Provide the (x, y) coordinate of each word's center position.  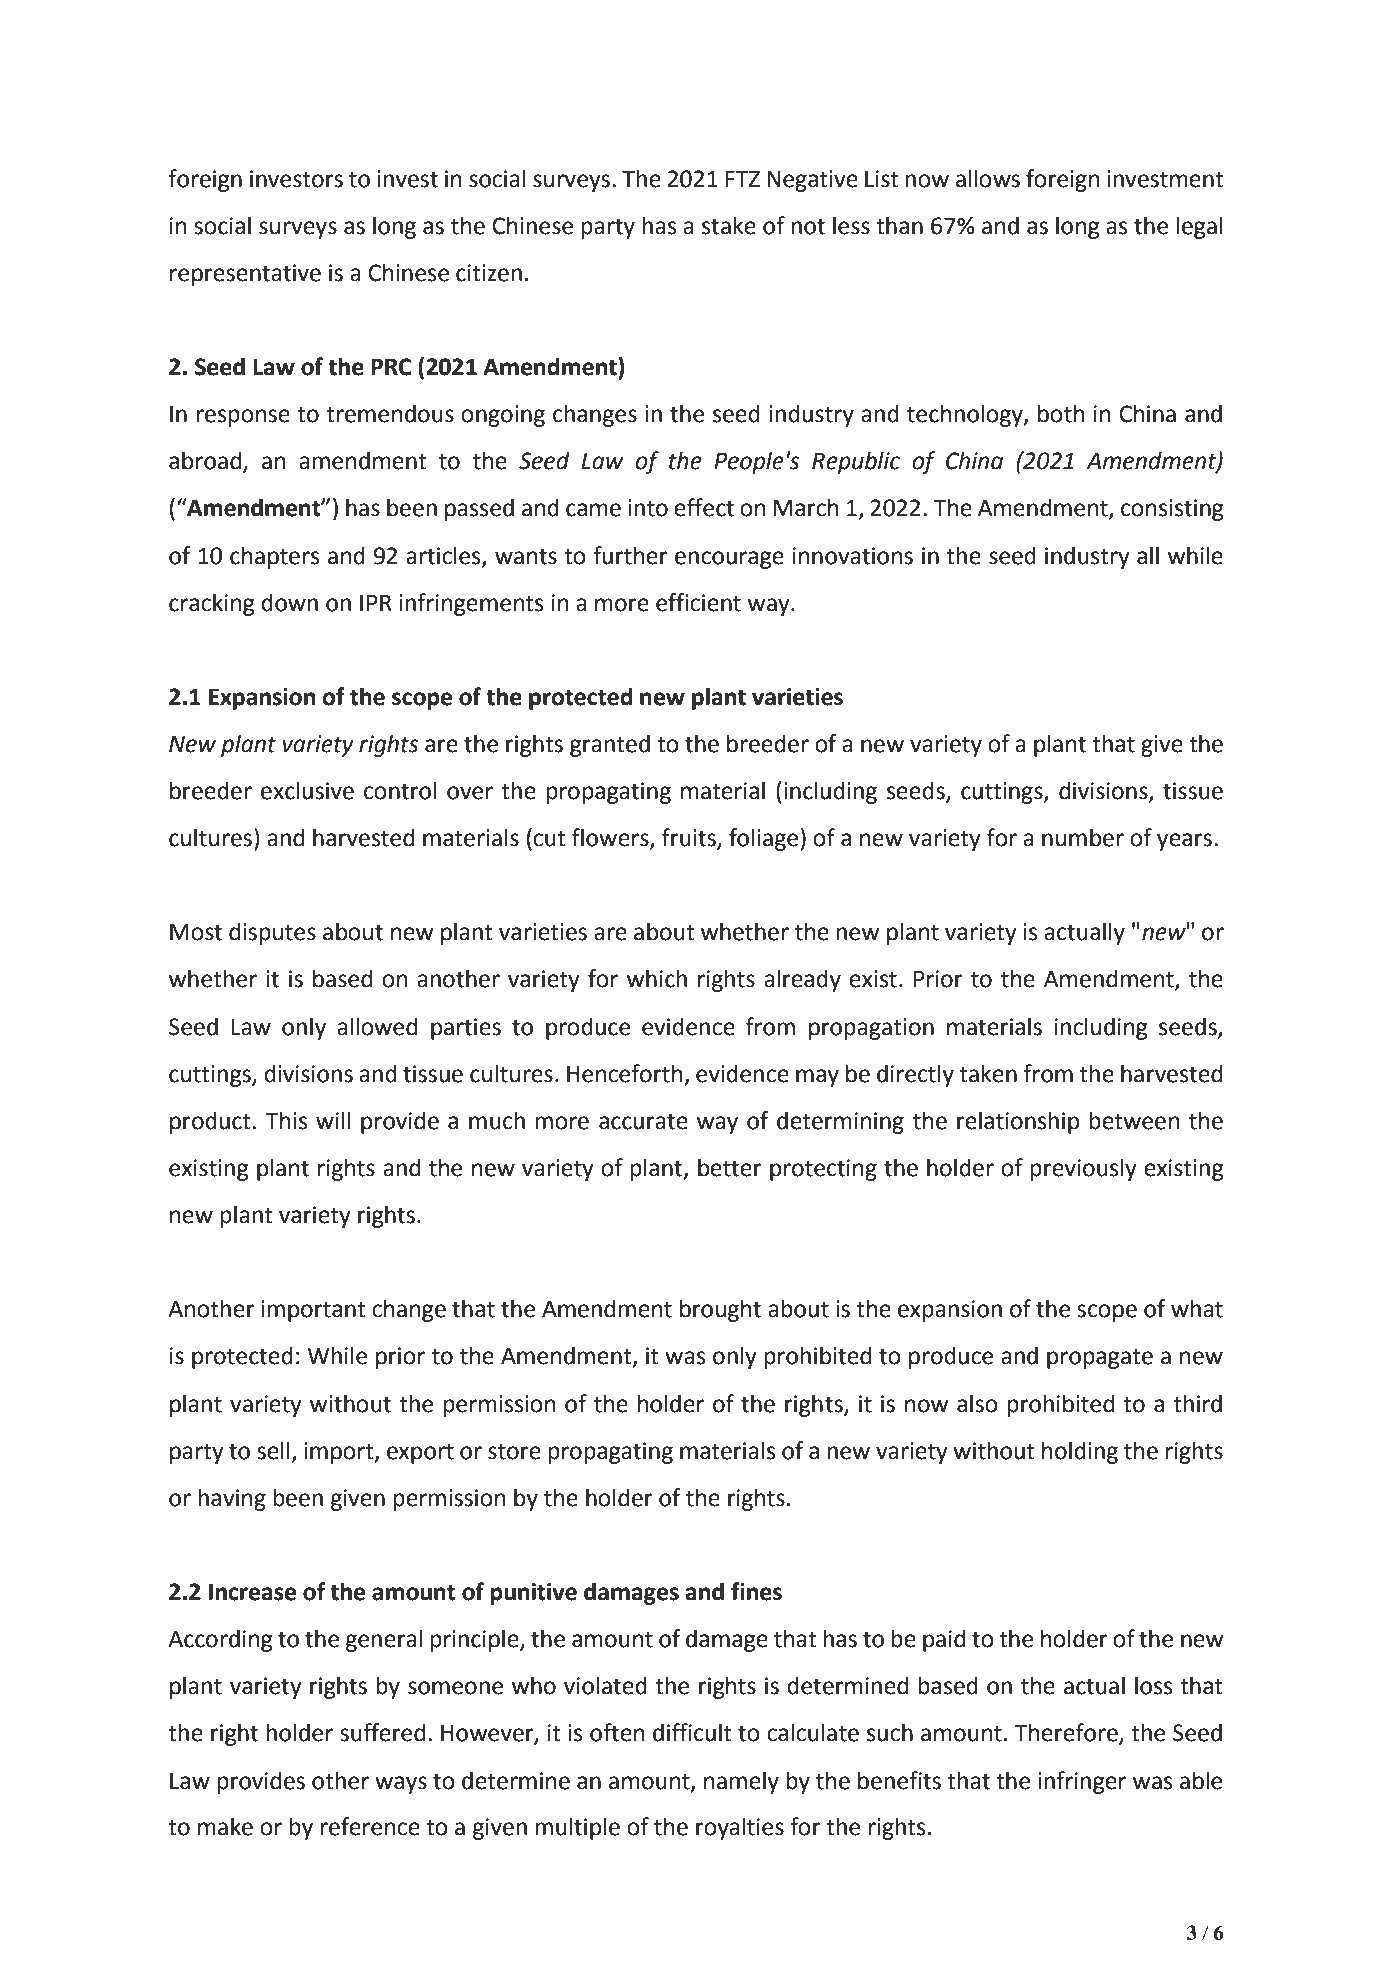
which (657, 978)
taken (988, 1073)
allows (988, 178)
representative (245, 275)
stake (729, 225)
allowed (377, 1026)
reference (370, 1826)
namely (741, 1782)
